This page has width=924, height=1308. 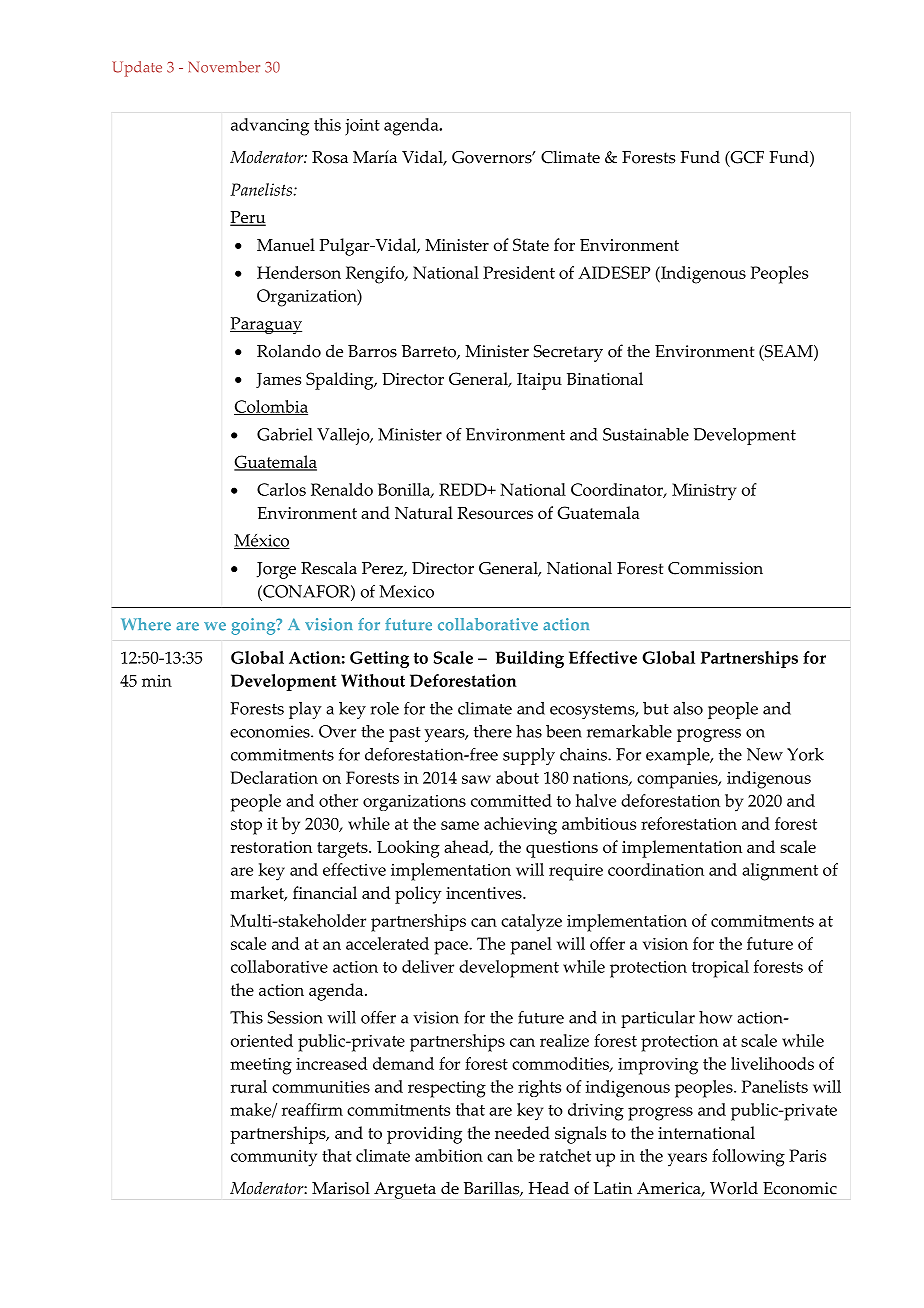 I want to click on Carlos, so click(x=281, y=489).
